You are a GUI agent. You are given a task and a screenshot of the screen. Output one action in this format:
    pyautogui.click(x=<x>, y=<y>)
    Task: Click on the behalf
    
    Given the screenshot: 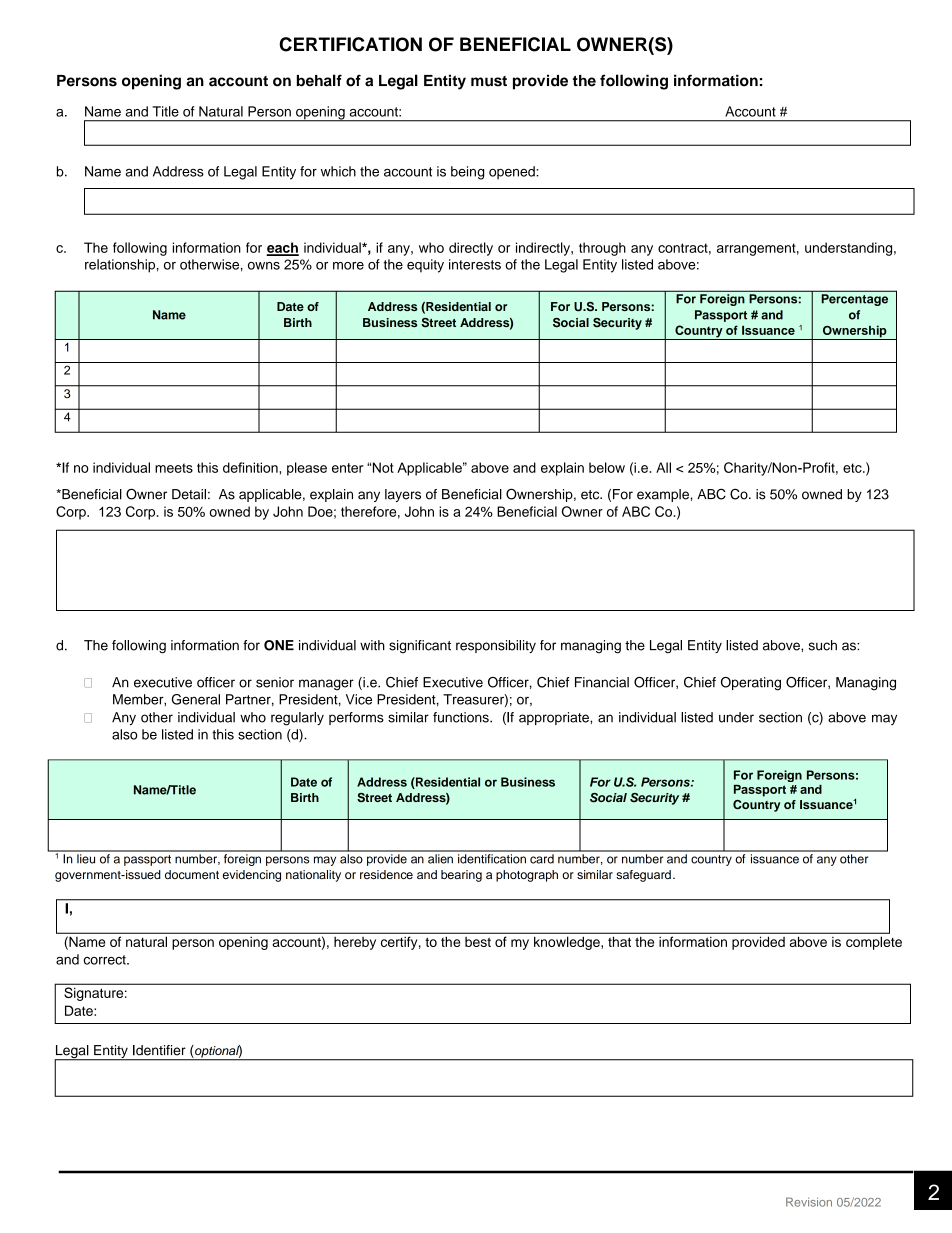 What is the action you would take?
    pyautogui.click(x=319, y=80)
